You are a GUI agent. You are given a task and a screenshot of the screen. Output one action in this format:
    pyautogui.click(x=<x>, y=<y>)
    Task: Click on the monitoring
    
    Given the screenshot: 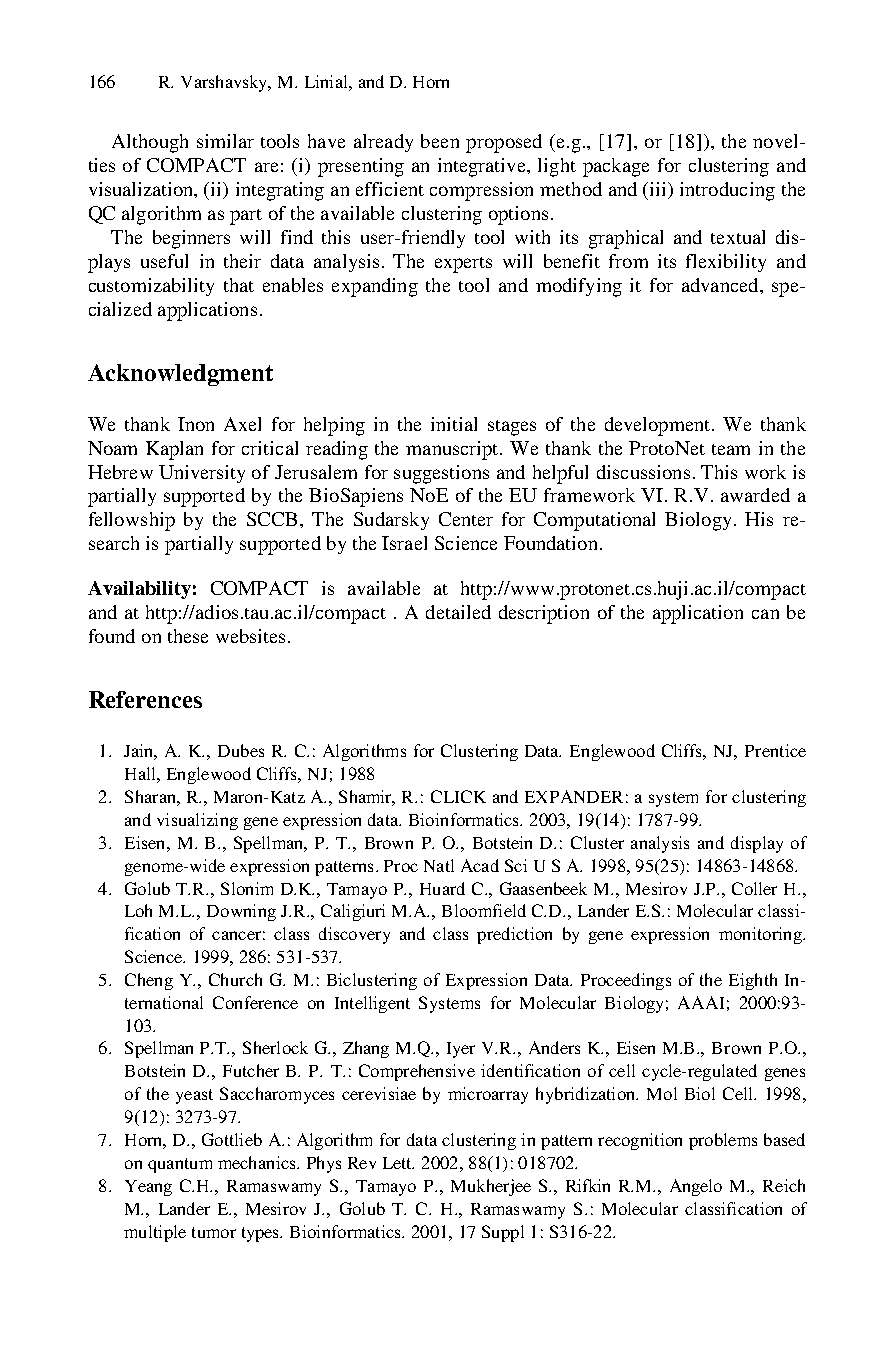 What is the action you would take?
    pyautogui.click(x=761, y=935)
